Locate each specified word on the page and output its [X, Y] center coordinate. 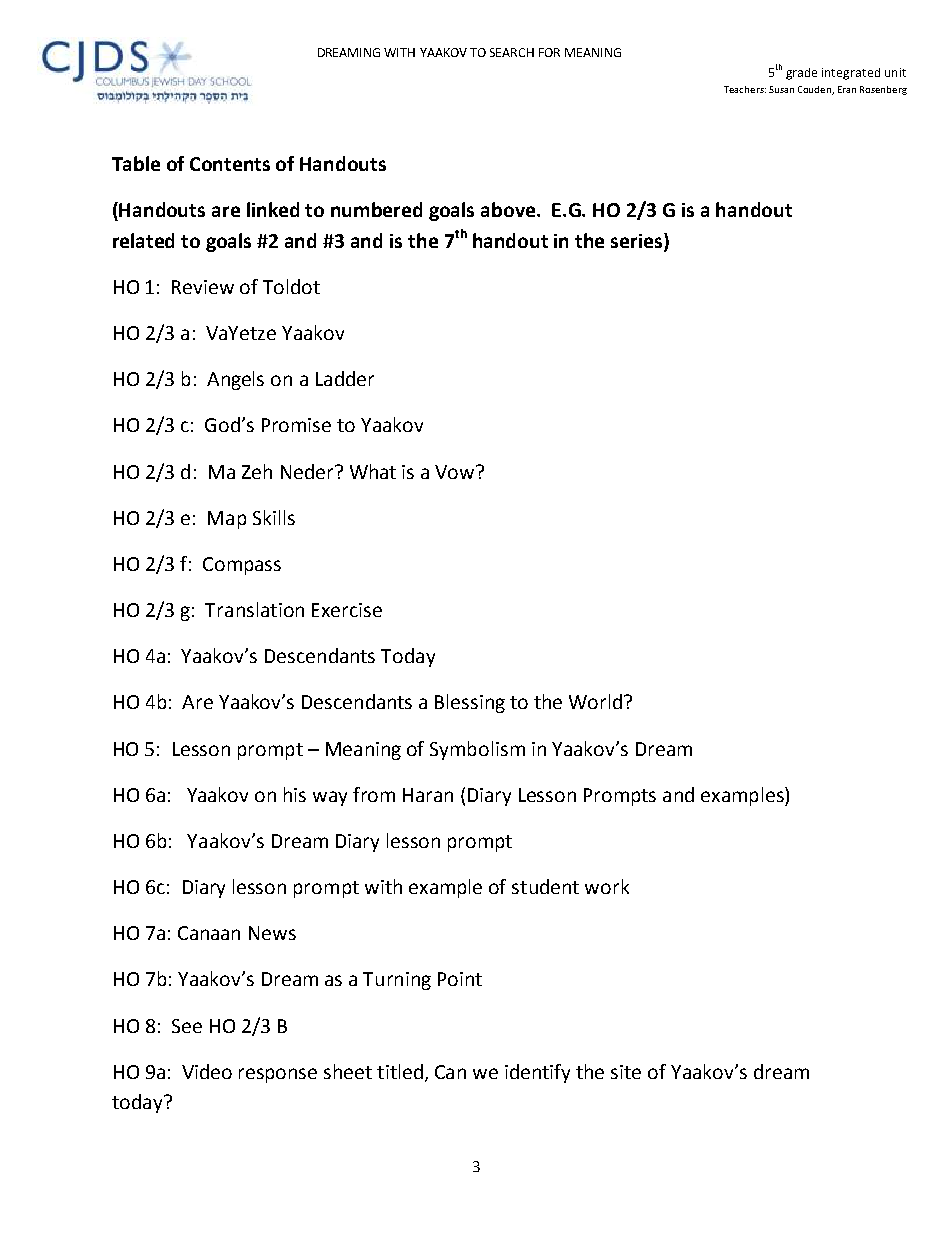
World [595, 701]
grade [801, 74]
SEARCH [512, 52]
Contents [230, 164]
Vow [456, 472]
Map [227, 520]
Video [207, 1071]
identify [537, 1073]
